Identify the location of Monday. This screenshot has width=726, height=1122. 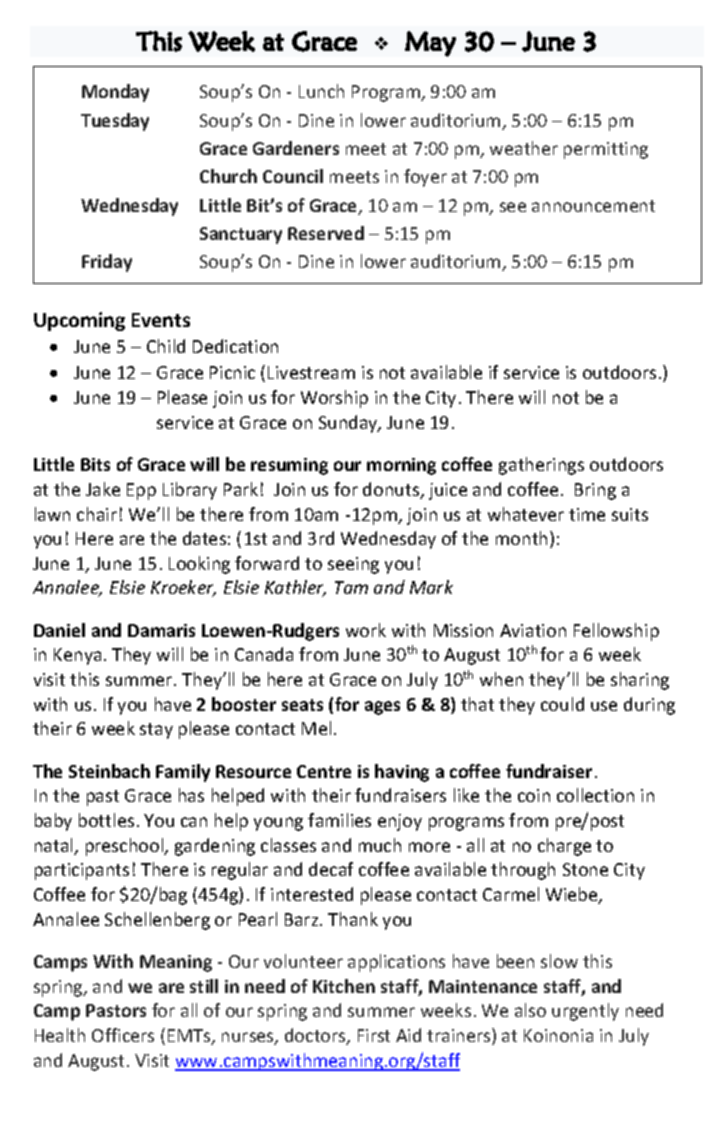
(115, 93).
